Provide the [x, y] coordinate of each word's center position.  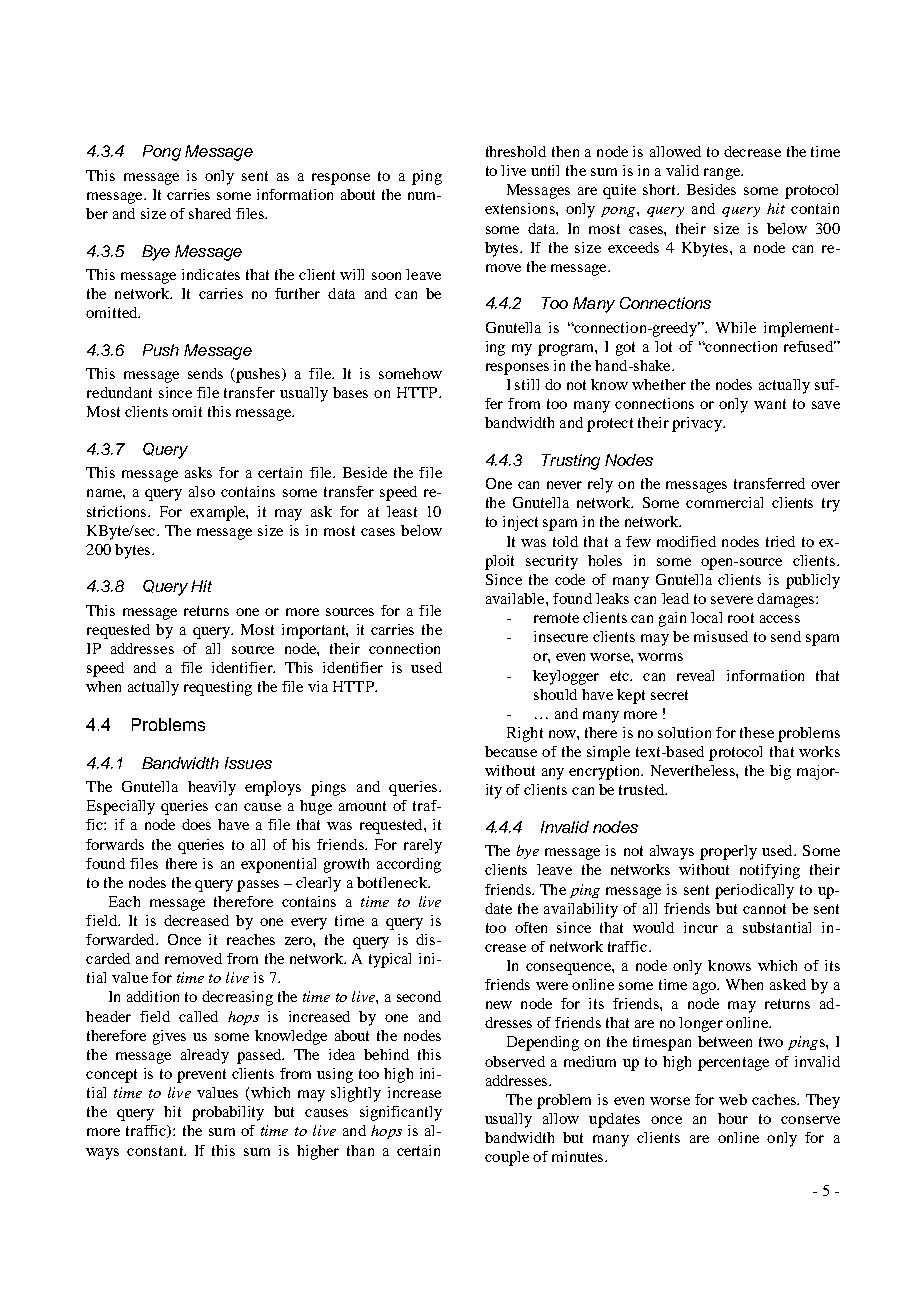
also [202, 491]
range [723, 174]
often [531, 927]
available [516, 598]
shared [210, 213]
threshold [516, 151]
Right [525, 734]
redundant [119, 392]
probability [228, 1113]
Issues [248, 763]
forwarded [121, 939]
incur [701, 927]
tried [780, 541]
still [527, 384]
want [770, 404]
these [757, 732]
